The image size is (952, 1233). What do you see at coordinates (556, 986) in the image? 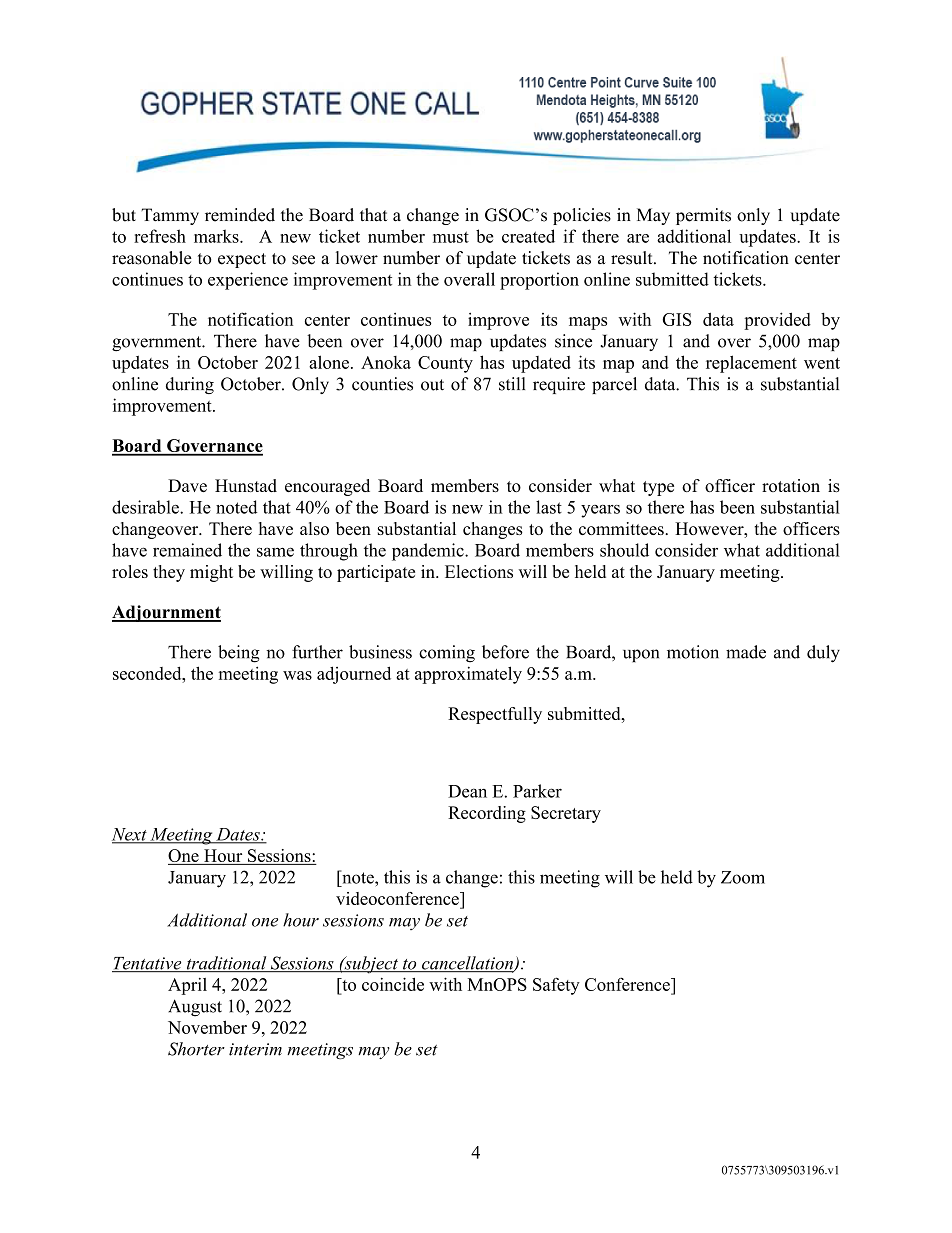
I see `Safety` at bounding box center [556, 986].
